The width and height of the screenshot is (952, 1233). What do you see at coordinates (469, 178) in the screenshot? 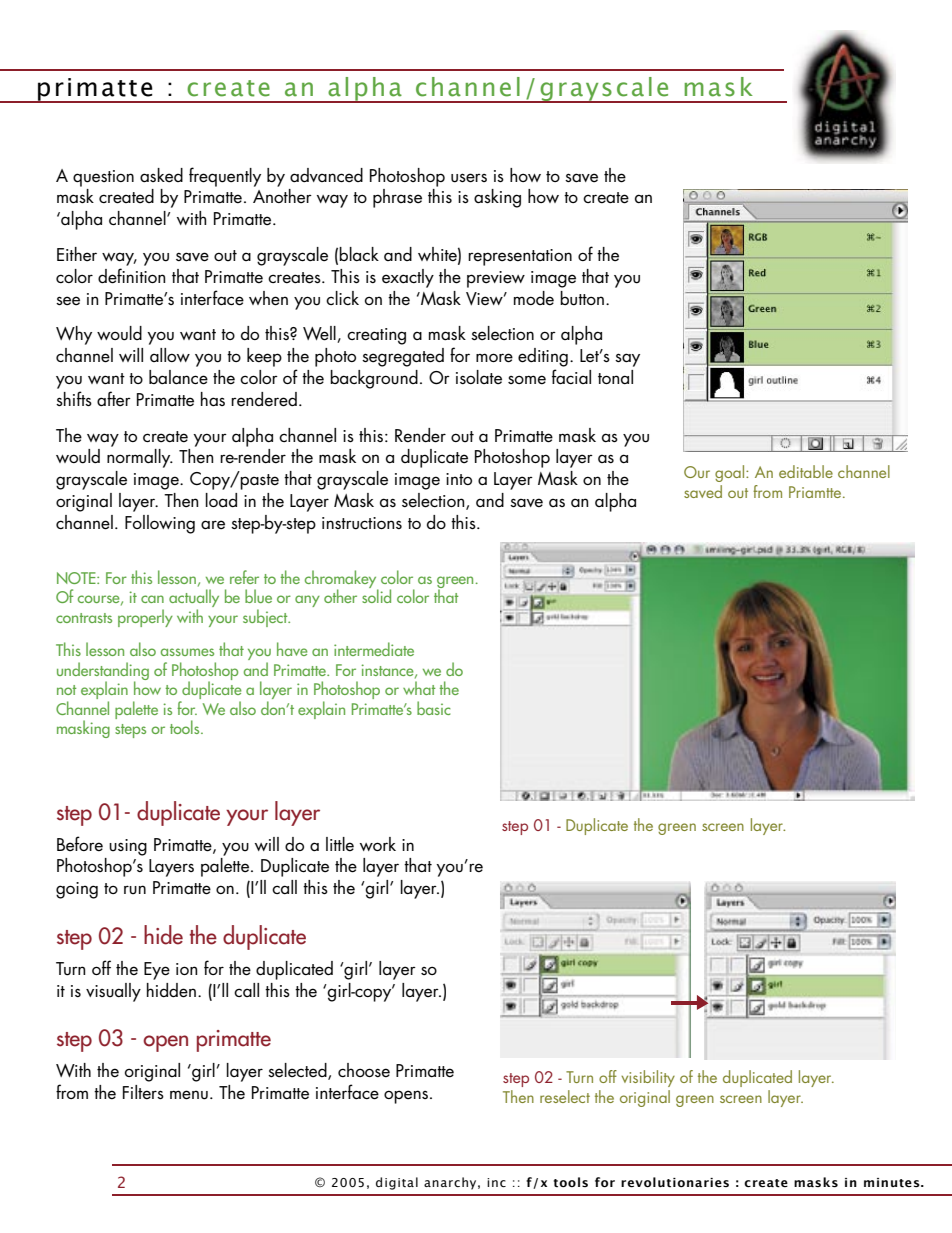
I see `users` at bounding box center [469, 178].
